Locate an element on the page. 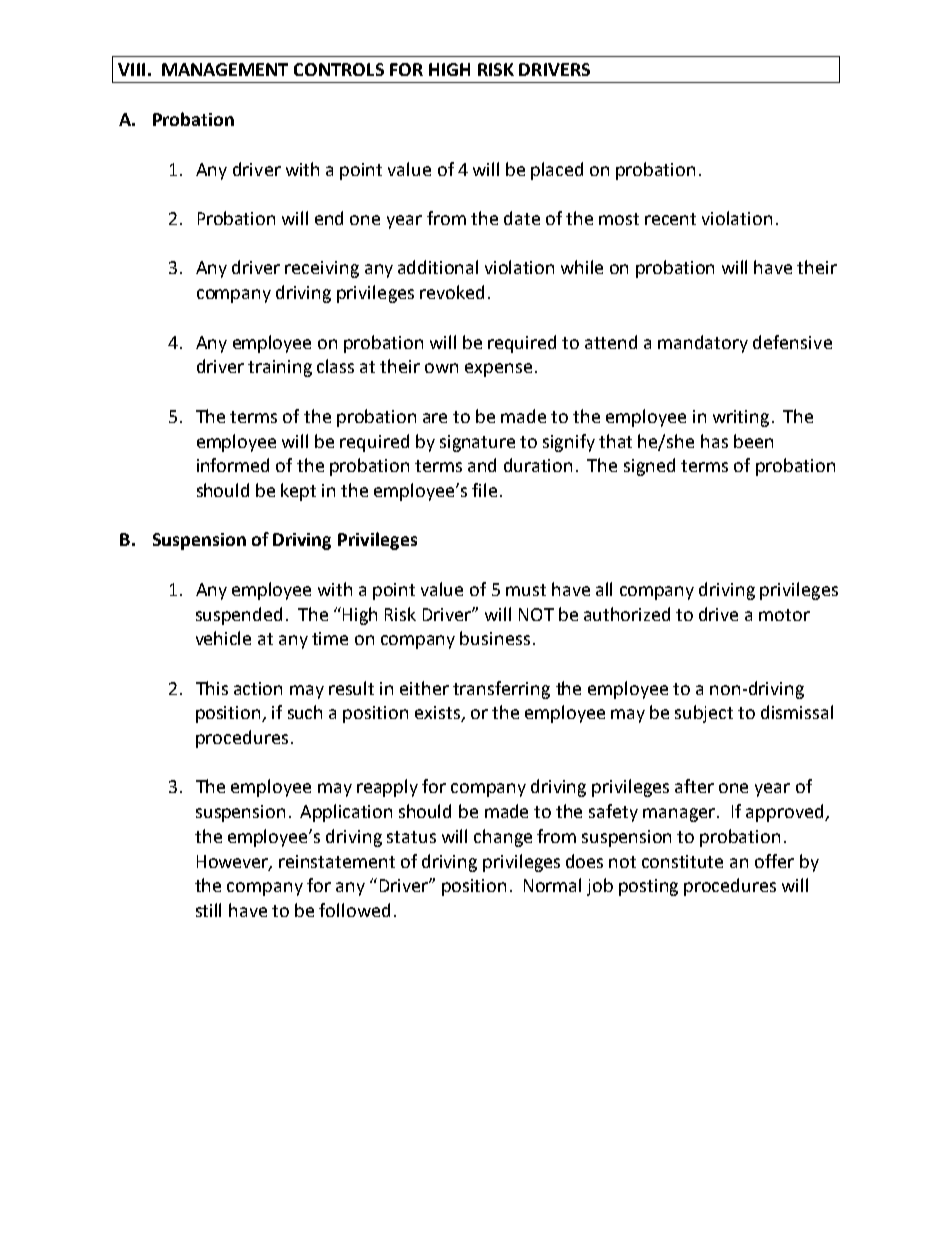 This document has height=1233, width=952. CONTROLS is located at coordinates (339, 69).
